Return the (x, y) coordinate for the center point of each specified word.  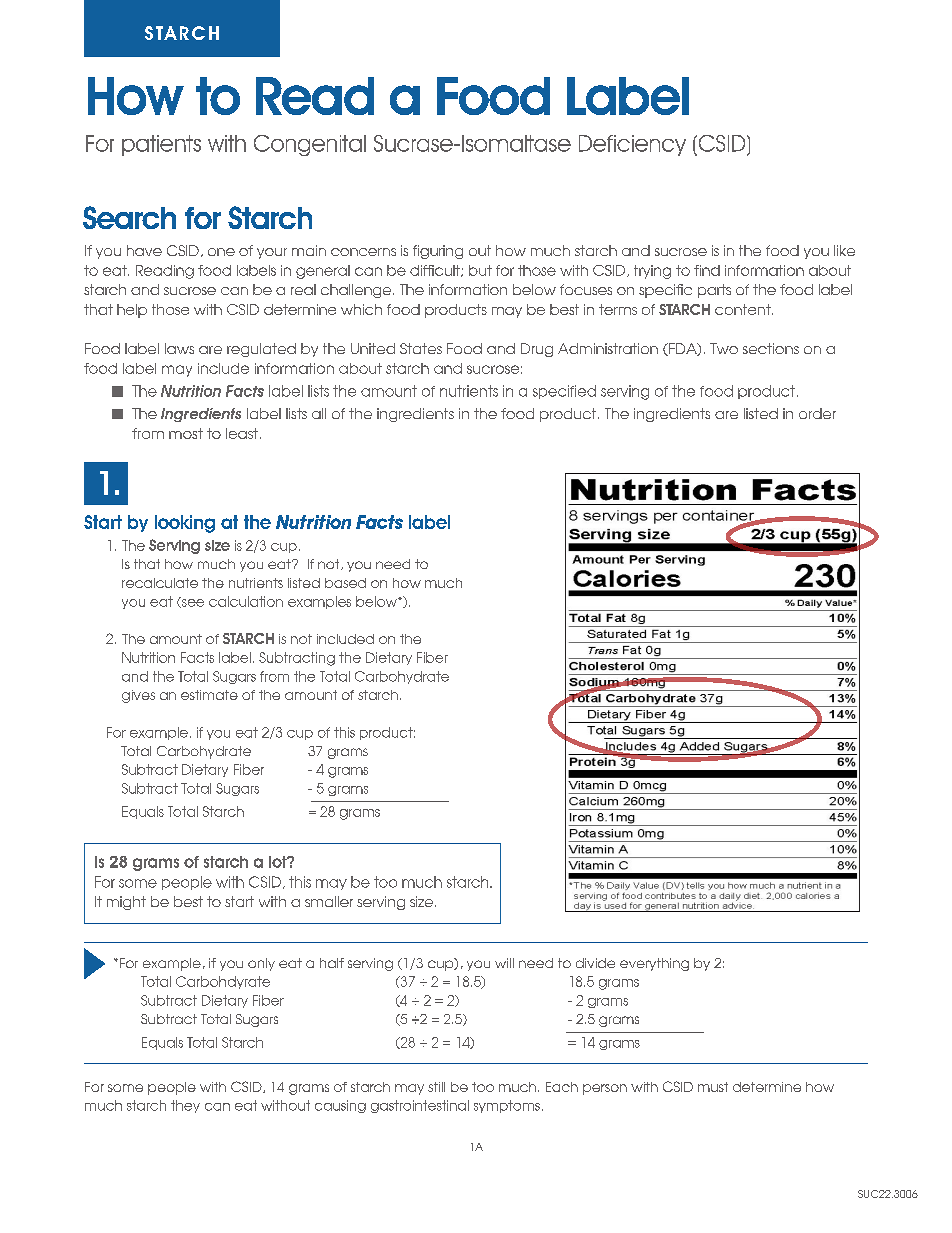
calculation (246, 601)
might (126, 903)
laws (179, 348)
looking (185, 524)
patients (161, 145)
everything (654, 964)
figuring (438, 252)
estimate (209, 695)
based (345, 583)
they (185, 1106)
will (504, 963)
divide (595, 963)
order (817, 413)
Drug (537, 350)
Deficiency (632, 145)
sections (771, 348)
